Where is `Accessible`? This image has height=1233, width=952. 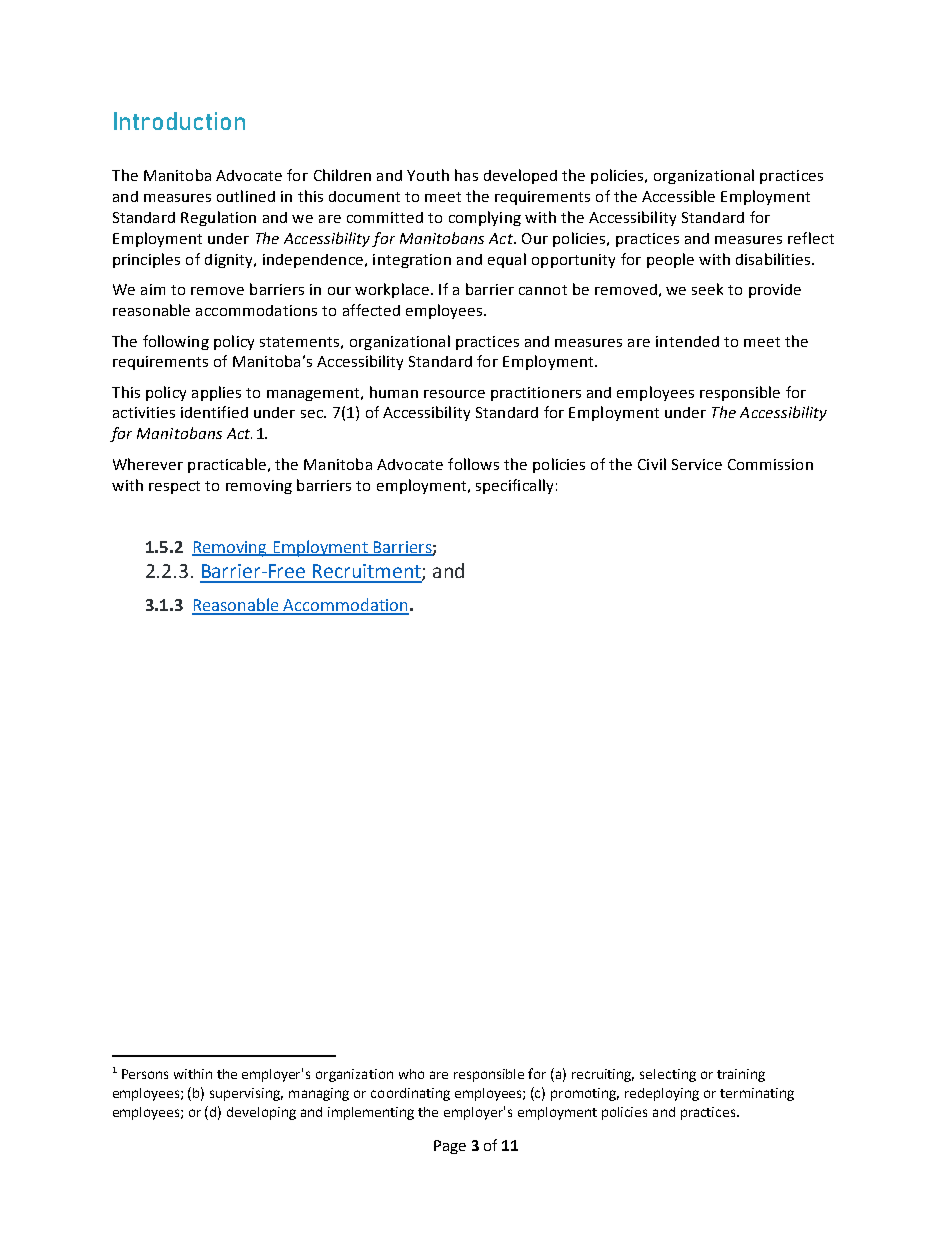 Accessible is located at coordinates (678, 196).
